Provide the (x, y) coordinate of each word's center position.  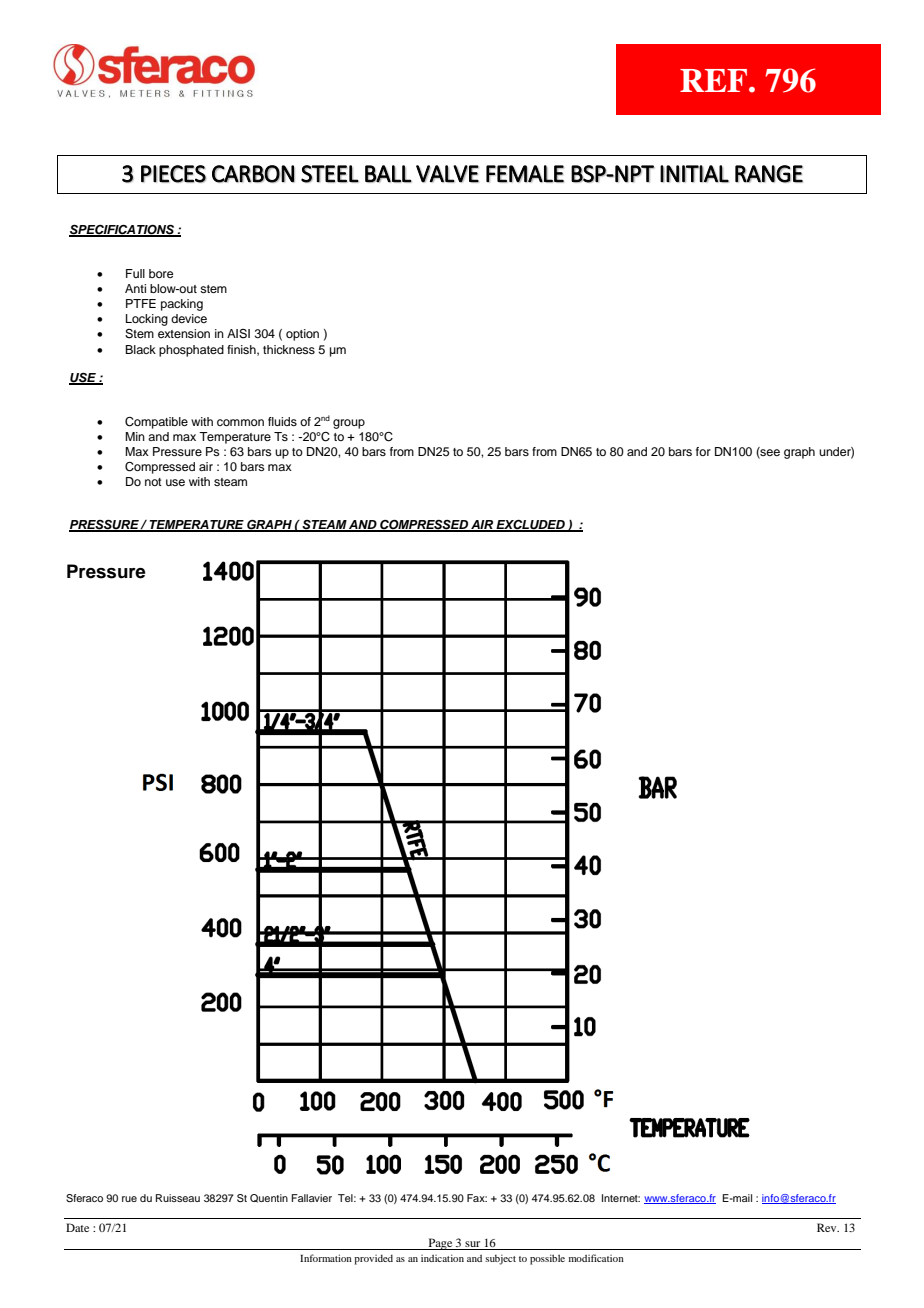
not (153, 482)
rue (129, 1199)
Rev (828, 1227)
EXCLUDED (530, 526)
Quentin (269, 1198)
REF (713, 80)
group (349, 424)
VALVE (447, 174)
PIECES (173, 174)
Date (77, 1227)
